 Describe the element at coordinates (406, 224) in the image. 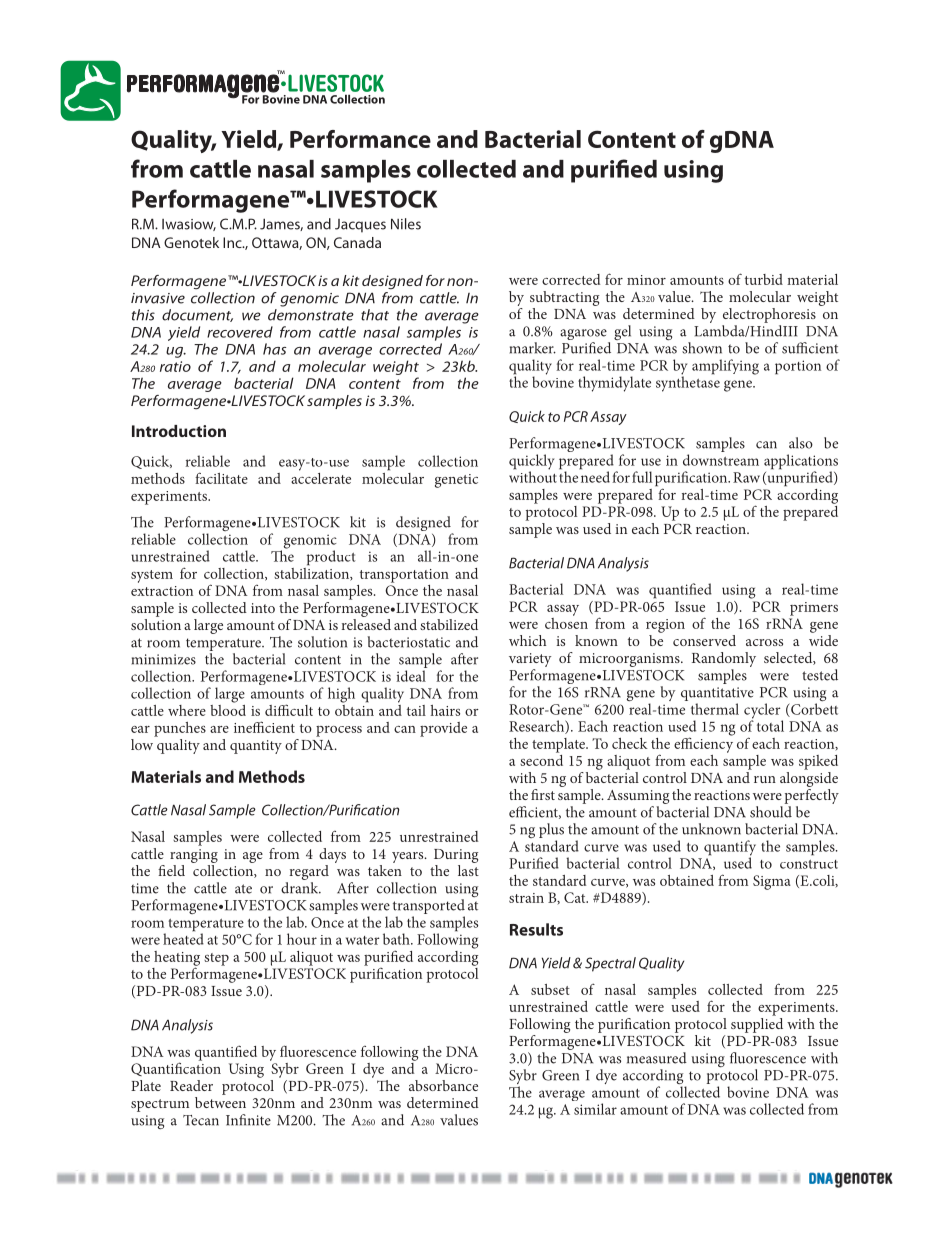

I see `Niles` at that location.
